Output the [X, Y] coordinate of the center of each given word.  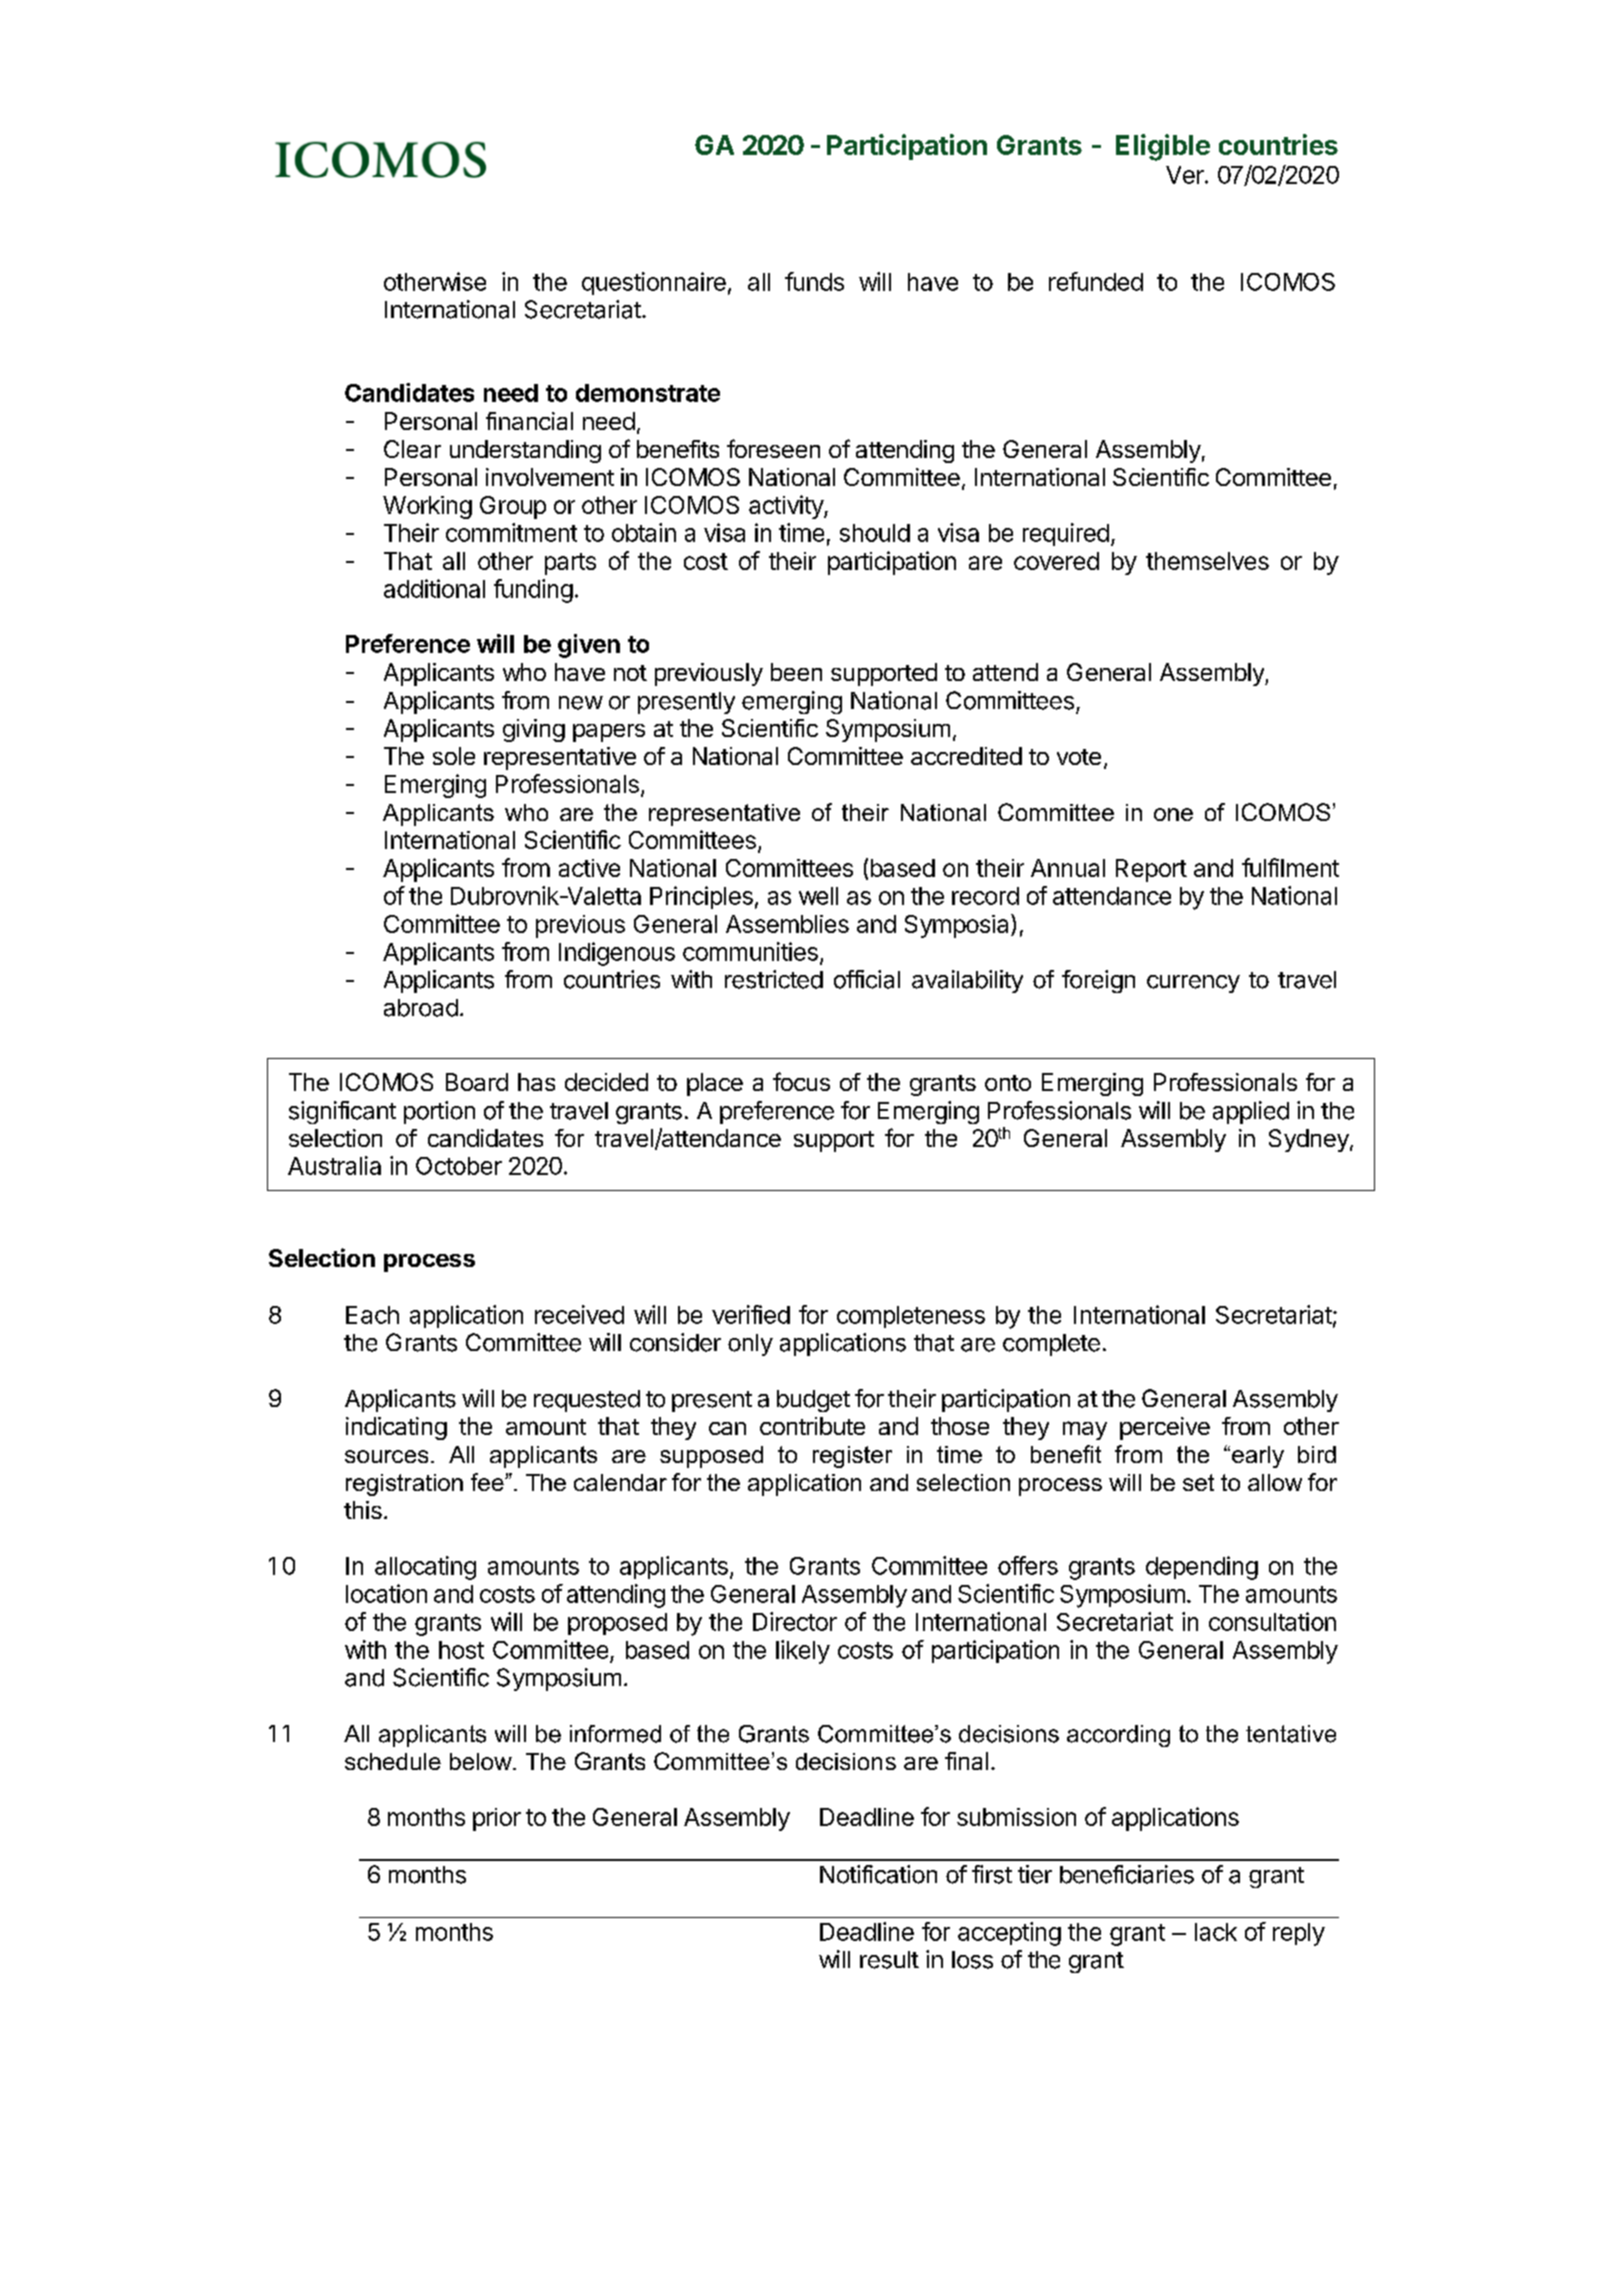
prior [497, 1819]
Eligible [1163, 147]
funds [814, 281]
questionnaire [654, 283]
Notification [878, 1874]
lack [1216, 1932]
